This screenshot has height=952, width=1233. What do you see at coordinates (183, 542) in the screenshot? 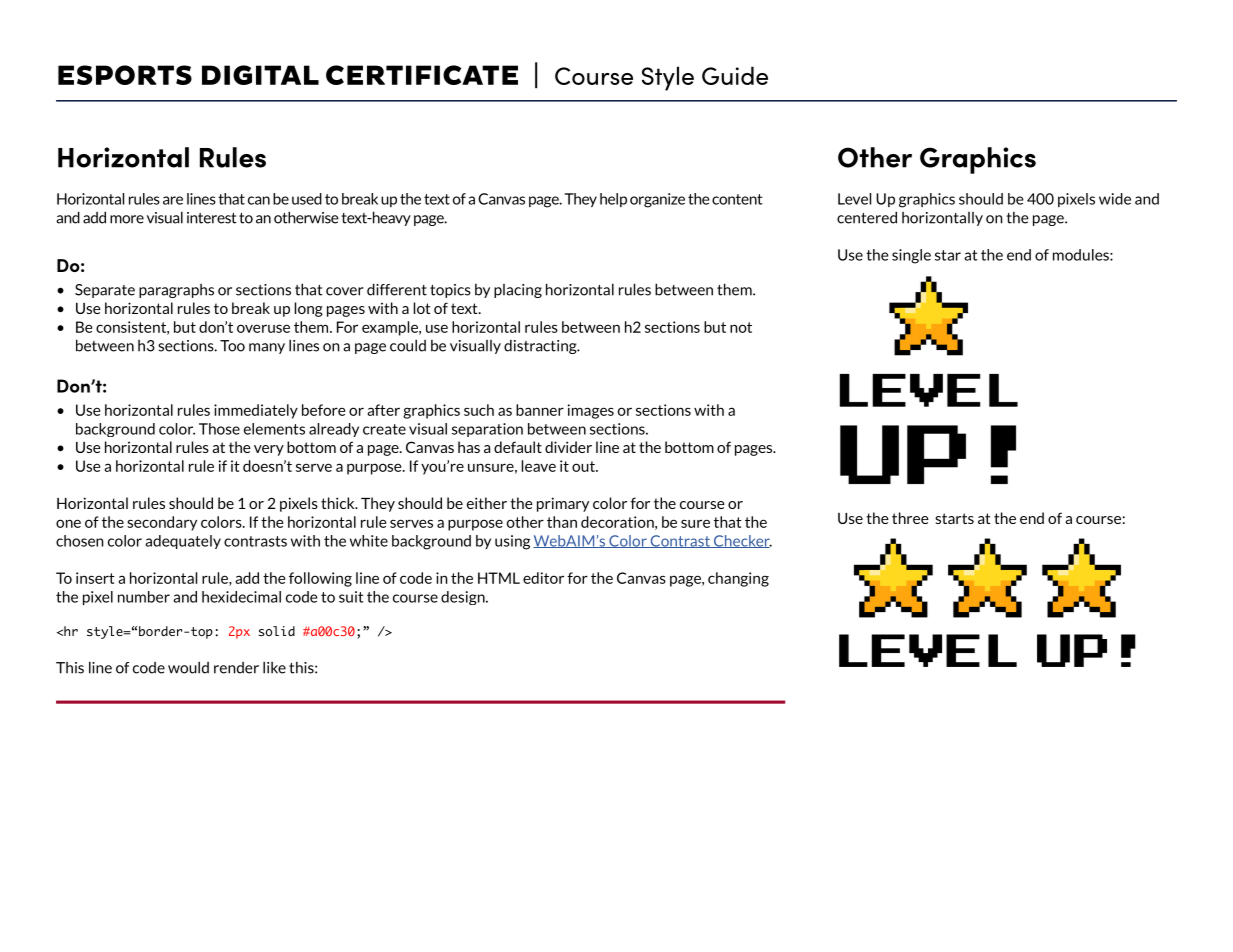
I see `adequately` at bounding box center [183, 542].
